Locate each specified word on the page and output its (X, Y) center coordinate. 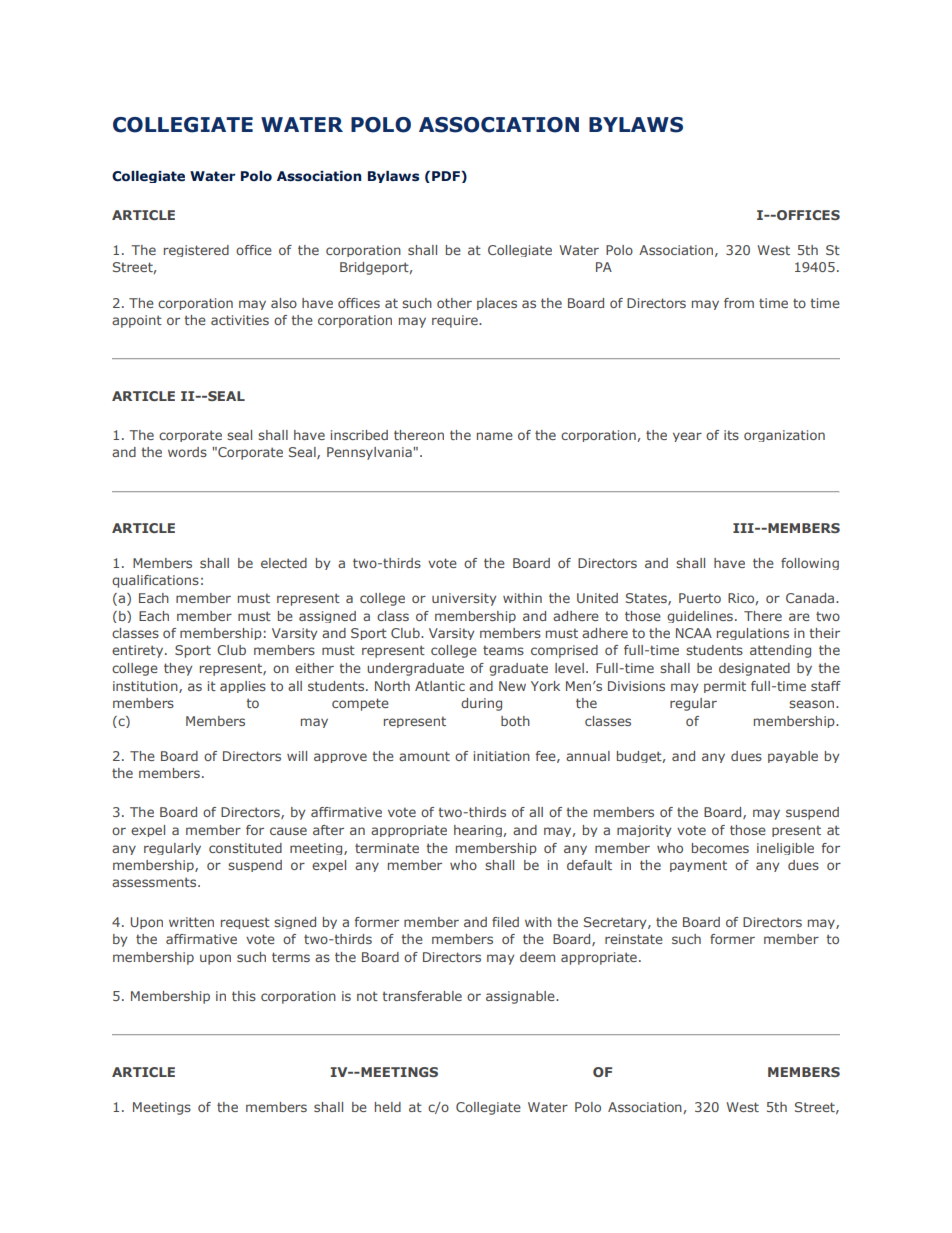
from (739, 303)
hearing (479, 831)
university (464, 599)
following (810, 564)
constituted (245, 848)
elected (284, 563)
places (497, 304)
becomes (720, 848)
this (244, 996)
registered (196, 251)
